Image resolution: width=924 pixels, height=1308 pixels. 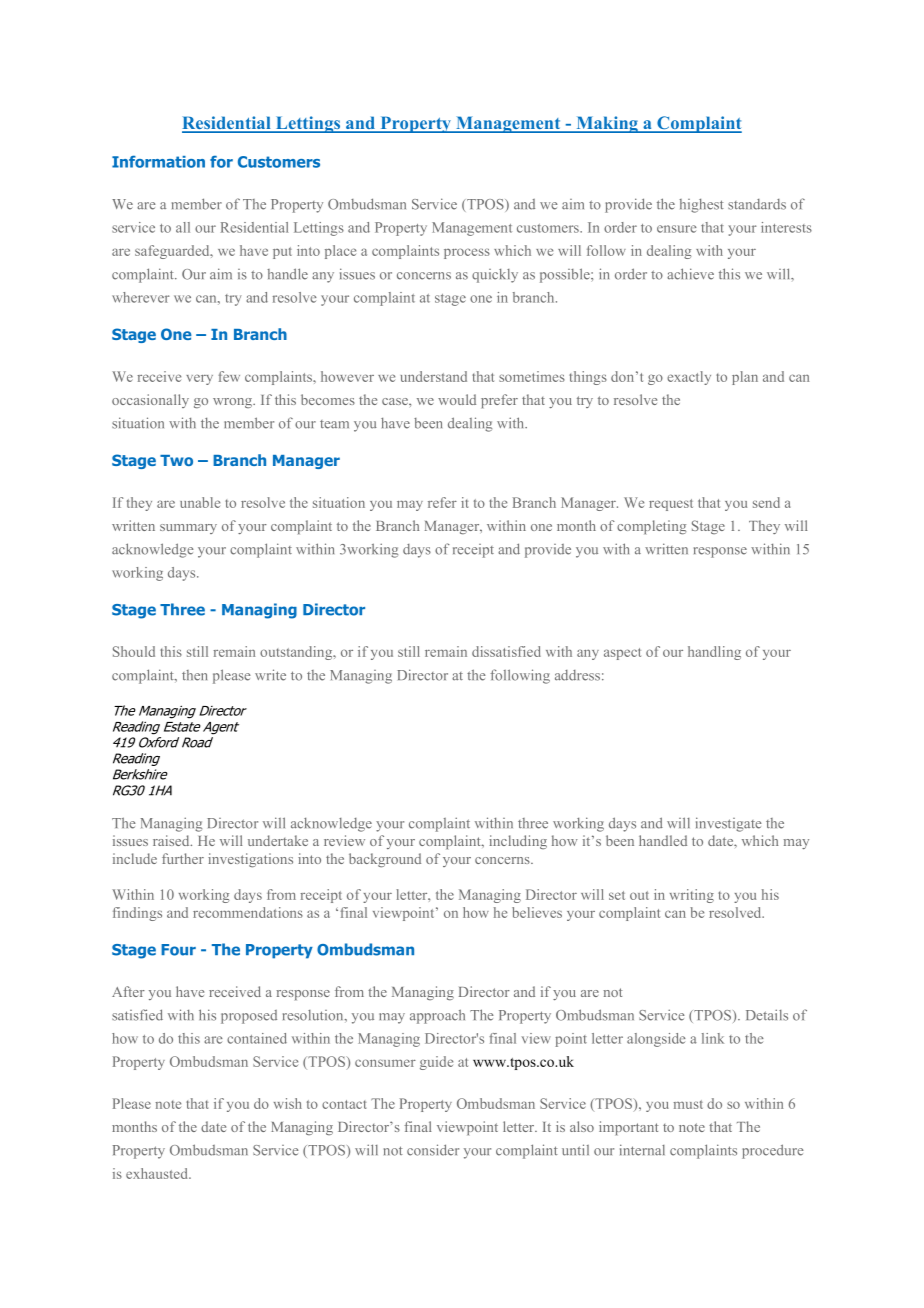 I want to click on aspect, so click(x=622, y=654).
